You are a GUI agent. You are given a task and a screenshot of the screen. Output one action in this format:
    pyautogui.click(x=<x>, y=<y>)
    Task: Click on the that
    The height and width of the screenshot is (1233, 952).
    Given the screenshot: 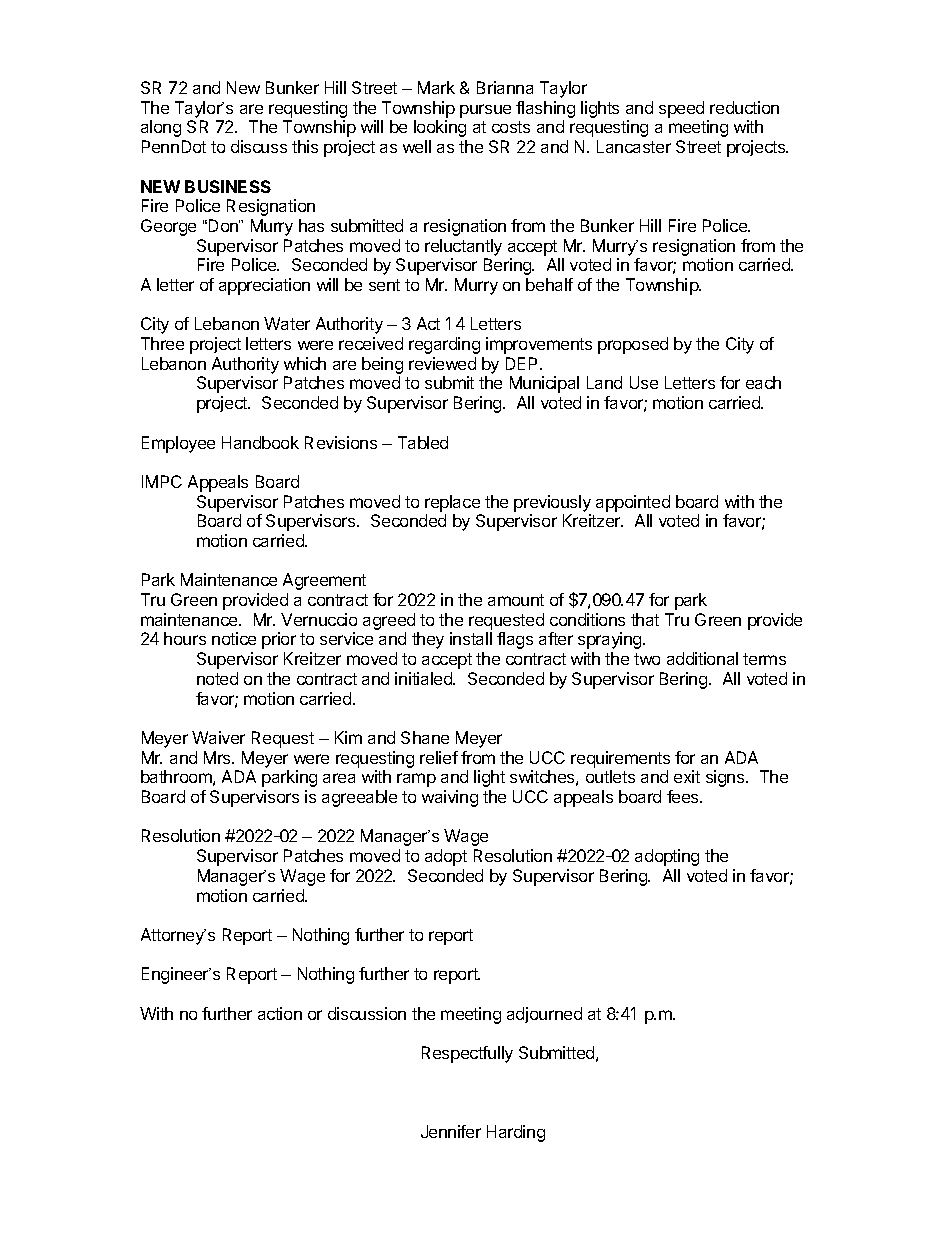 What is the action you would take?
    pyautogui.click(x=645, y=619)
